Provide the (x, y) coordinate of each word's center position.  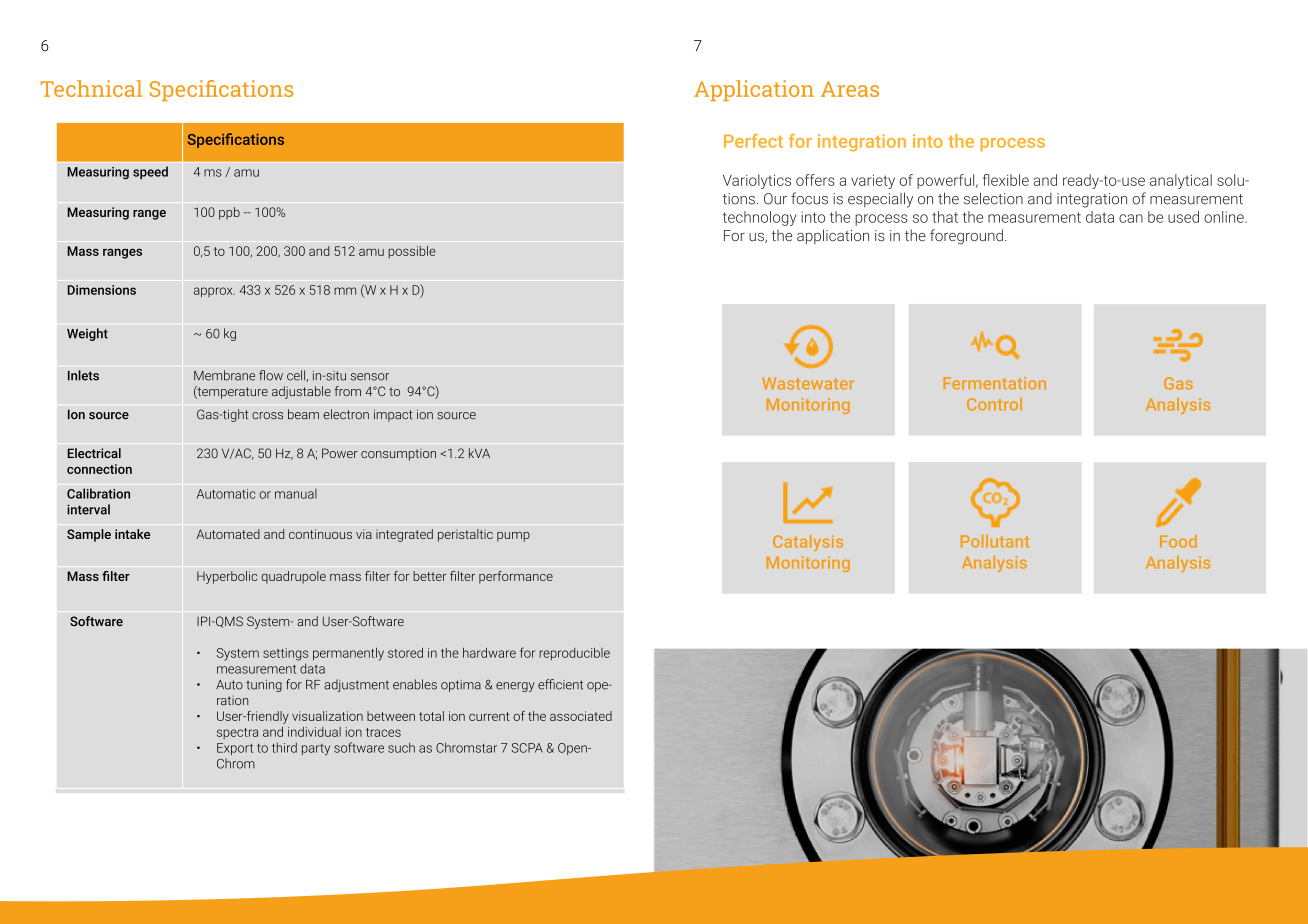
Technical (91, 88)
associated (581, 716)
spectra (237, 733)
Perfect (753, 141)
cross (267, 416)
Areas (850, 89)
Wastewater (808, 383)
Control (994, 404)
